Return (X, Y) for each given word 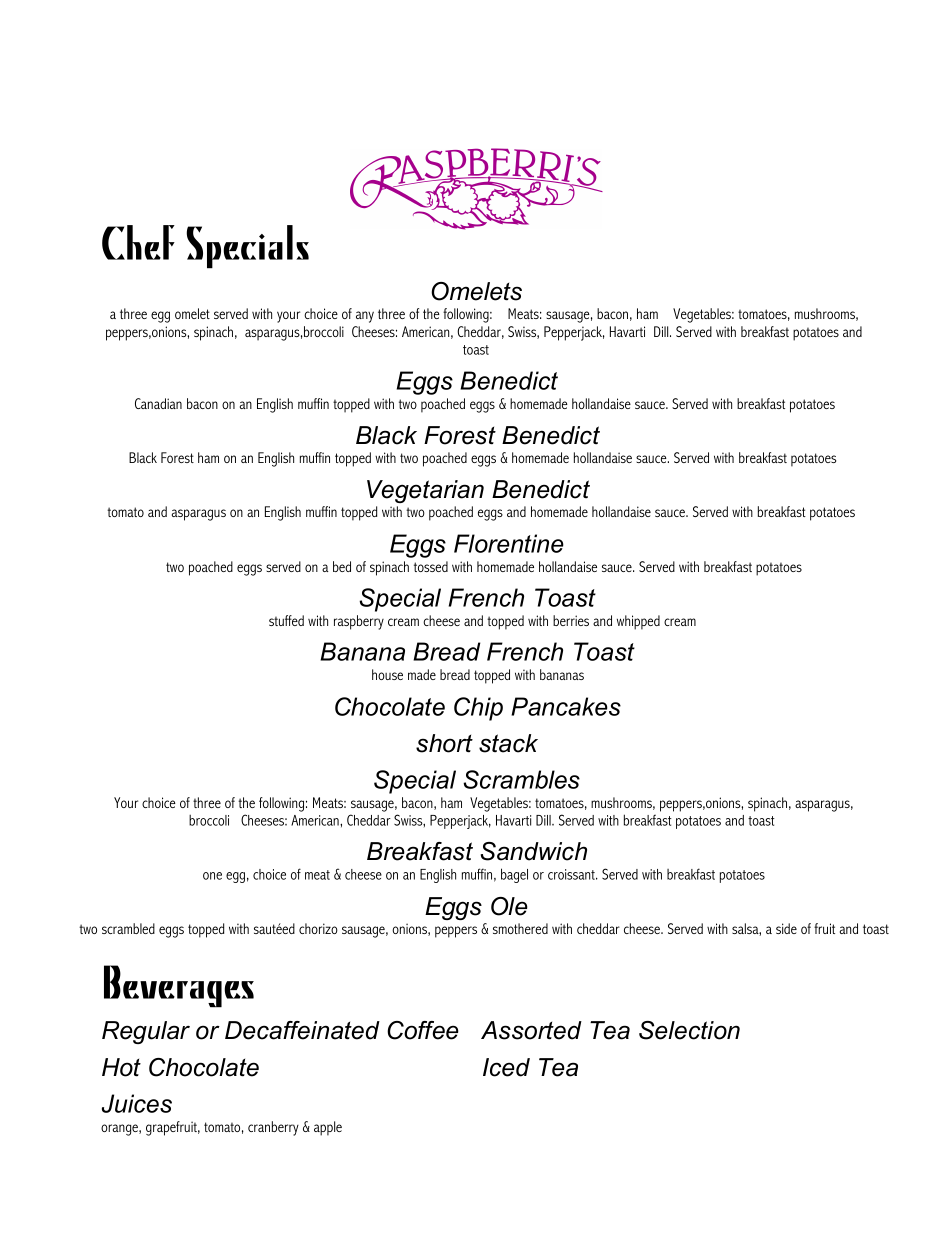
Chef (138, 242)
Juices (137, 1103)
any (365, 317)
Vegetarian (425, 491)
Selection (689, 1030)
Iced (506, 1067)
